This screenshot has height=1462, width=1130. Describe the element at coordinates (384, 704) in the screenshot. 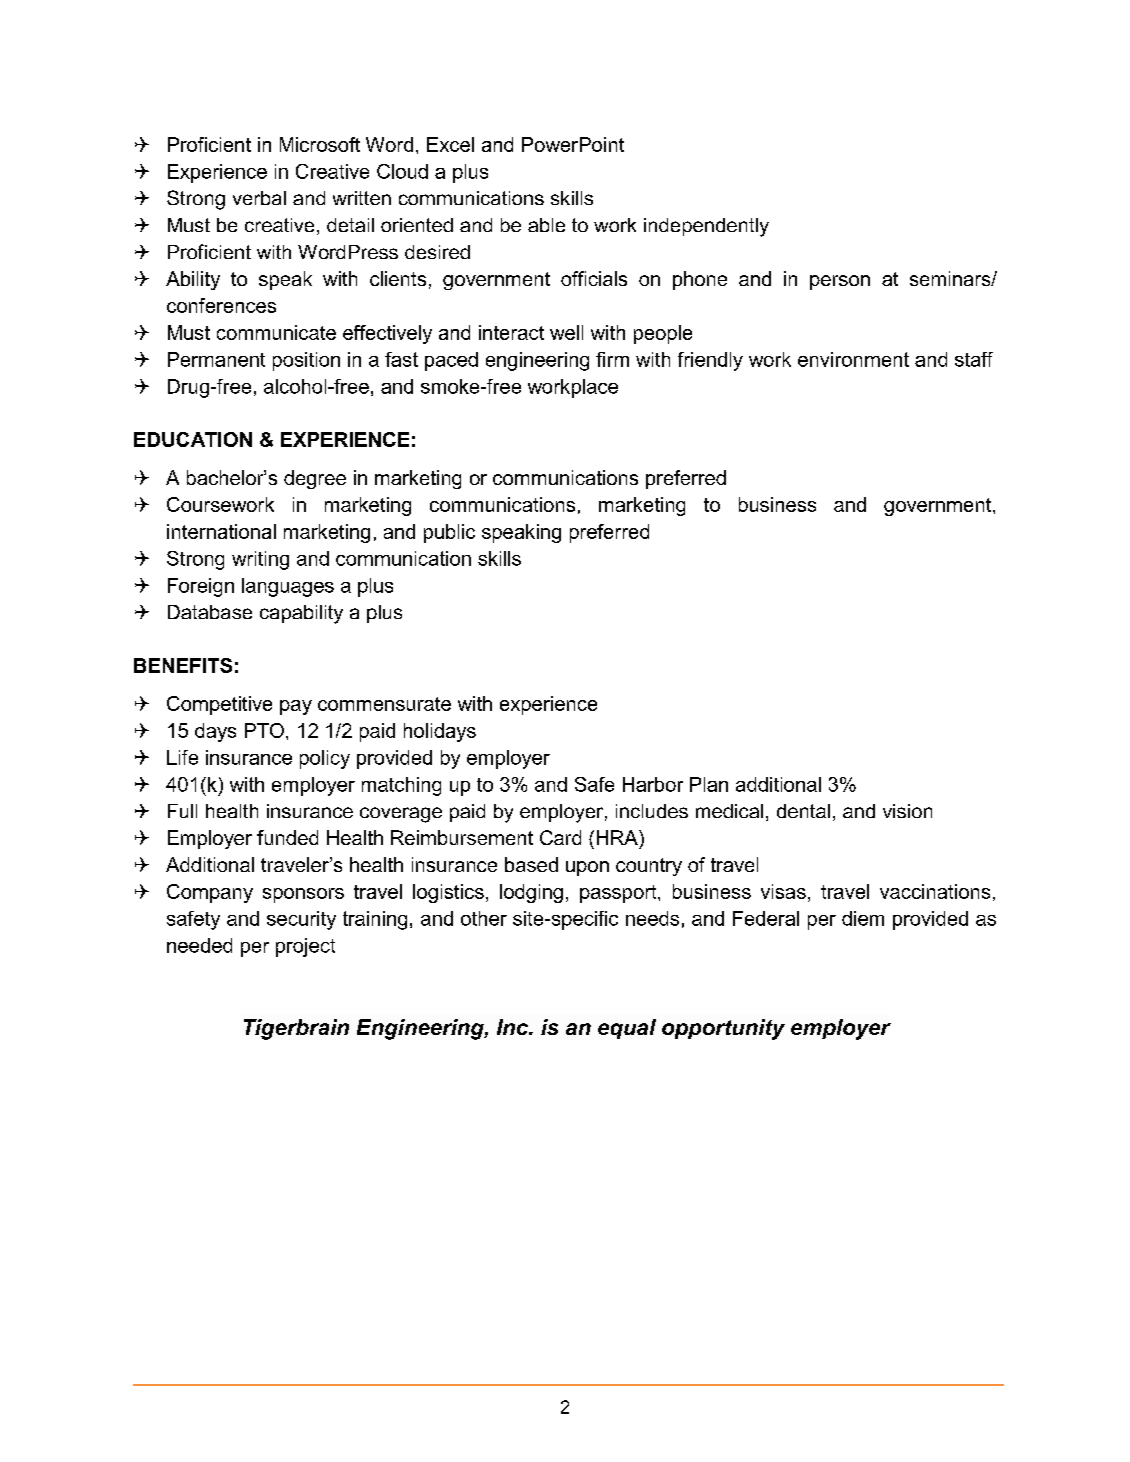

I see `commensurate` at that location.
